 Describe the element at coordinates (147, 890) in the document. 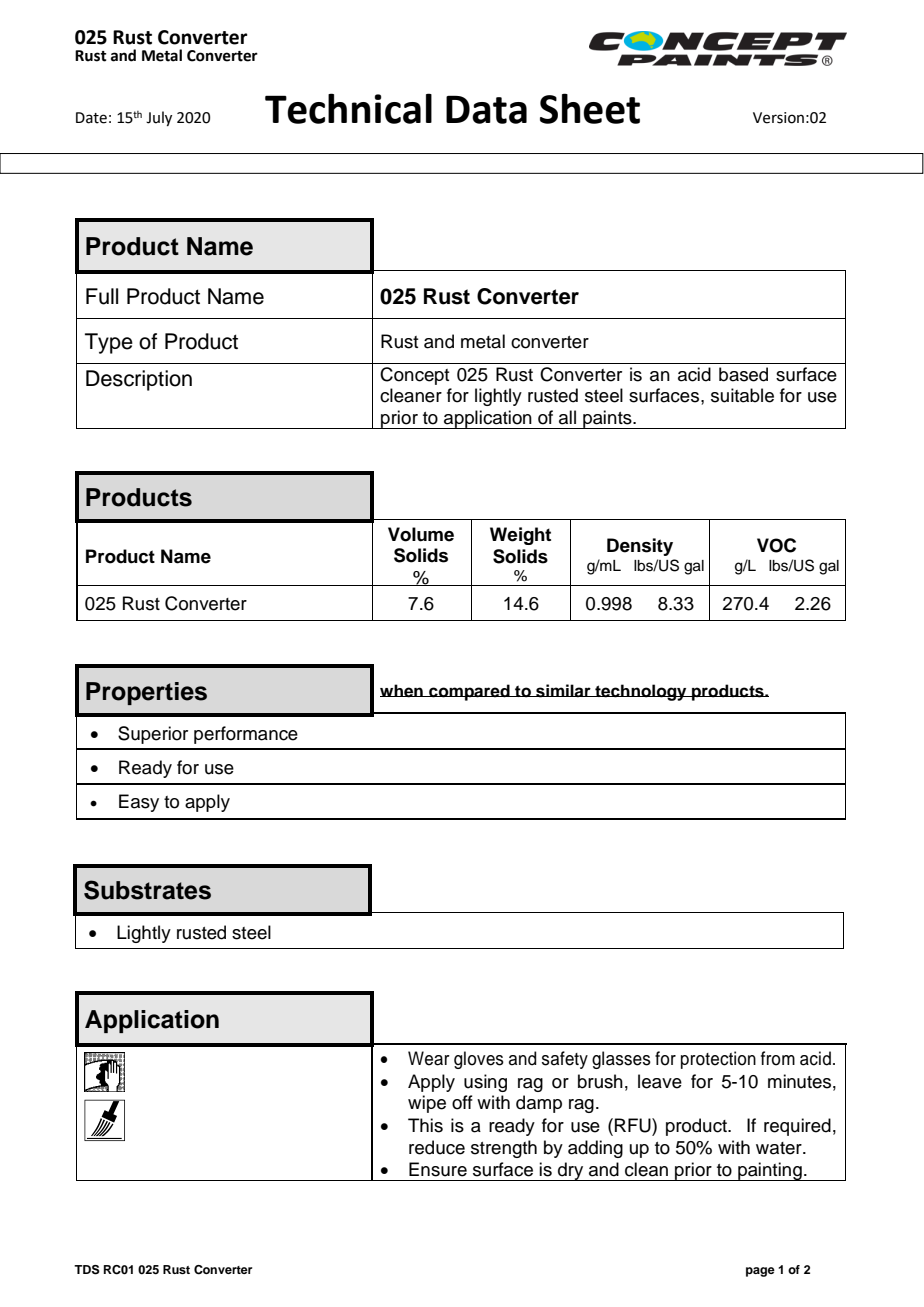

I see `Substrates` at that location.
